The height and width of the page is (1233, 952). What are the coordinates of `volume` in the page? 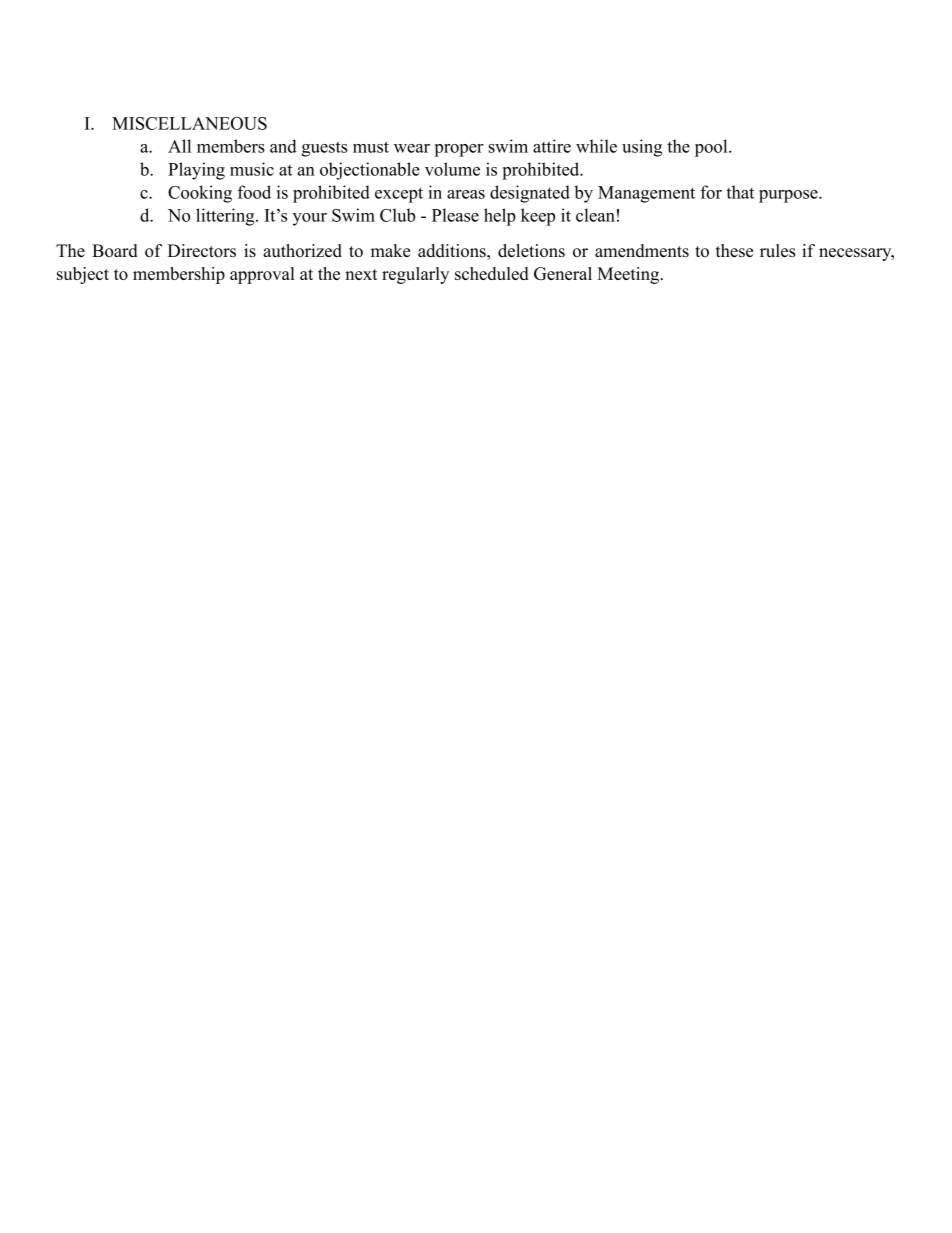 It's located at (452, 169).
